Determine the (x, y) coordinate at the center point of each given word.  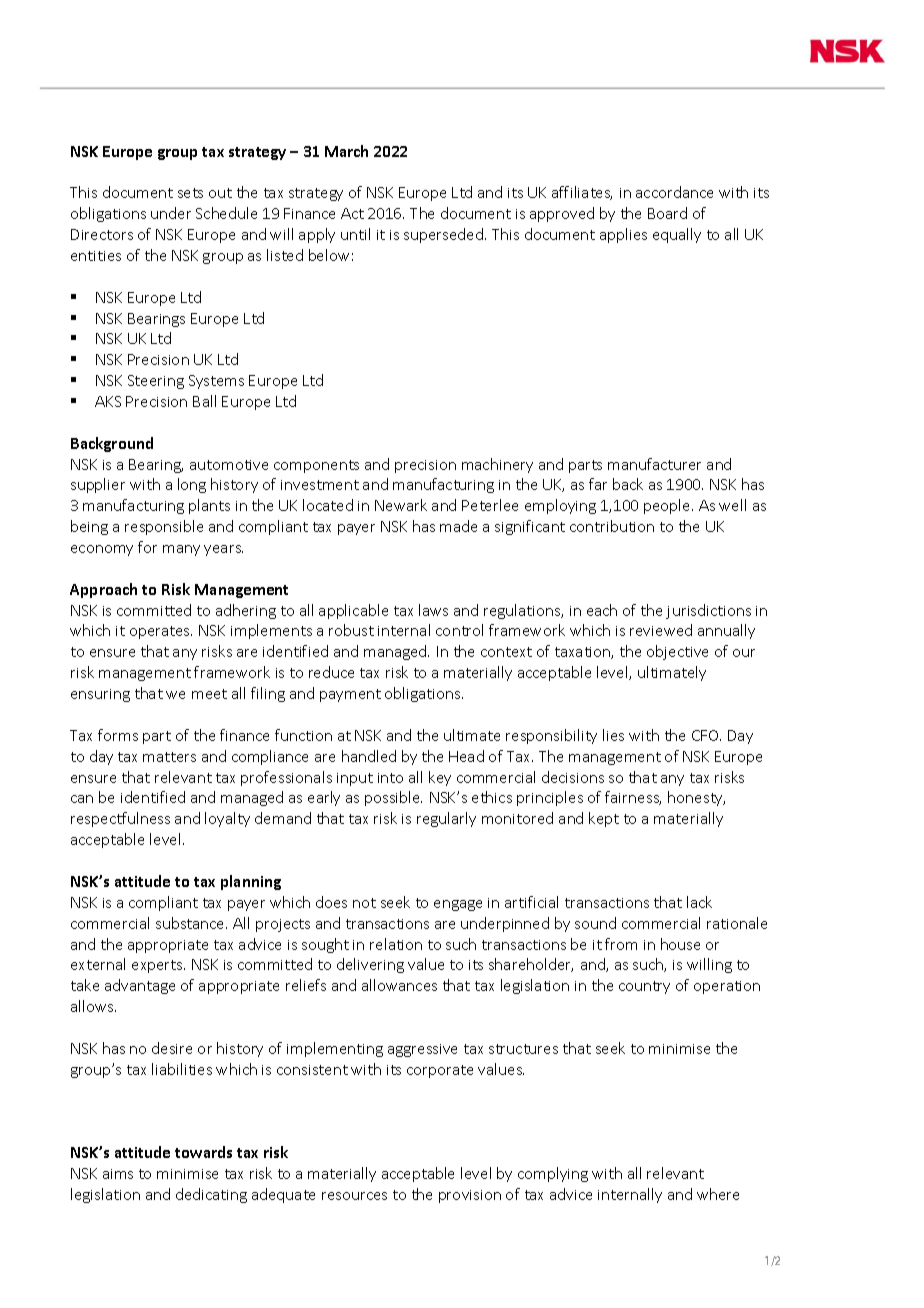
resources (354, 1196)
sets (190, 193)
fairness (633, 798)
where (718, 1194)
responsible (164, 527)
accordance (674, 192)
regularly (446, 819)
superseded (445, 235)
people (668, 506)
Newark (401, 505)
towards (203, 1152)
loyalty (227, 819)
